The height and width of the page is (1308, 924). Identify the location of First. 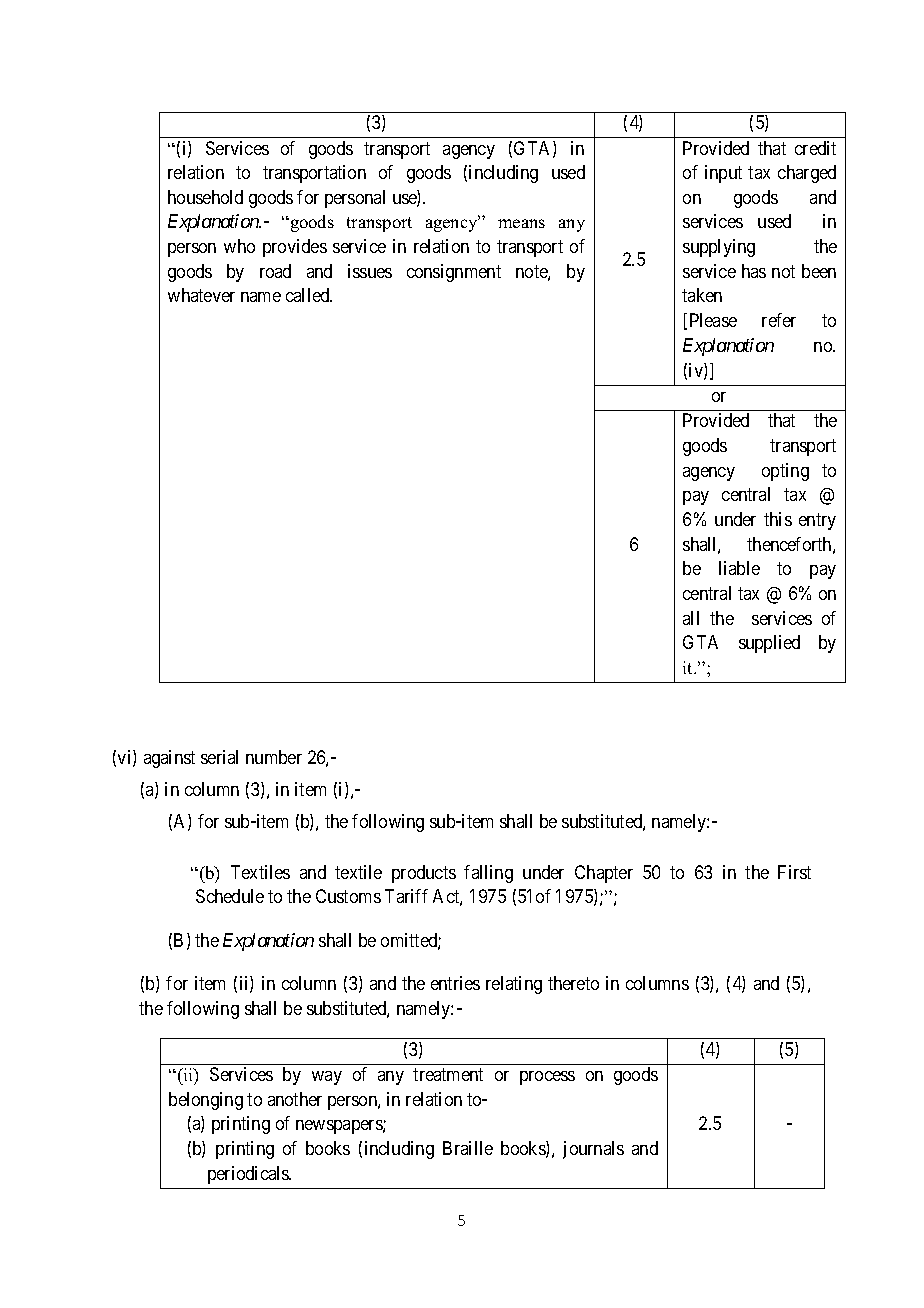
(794, 872).
